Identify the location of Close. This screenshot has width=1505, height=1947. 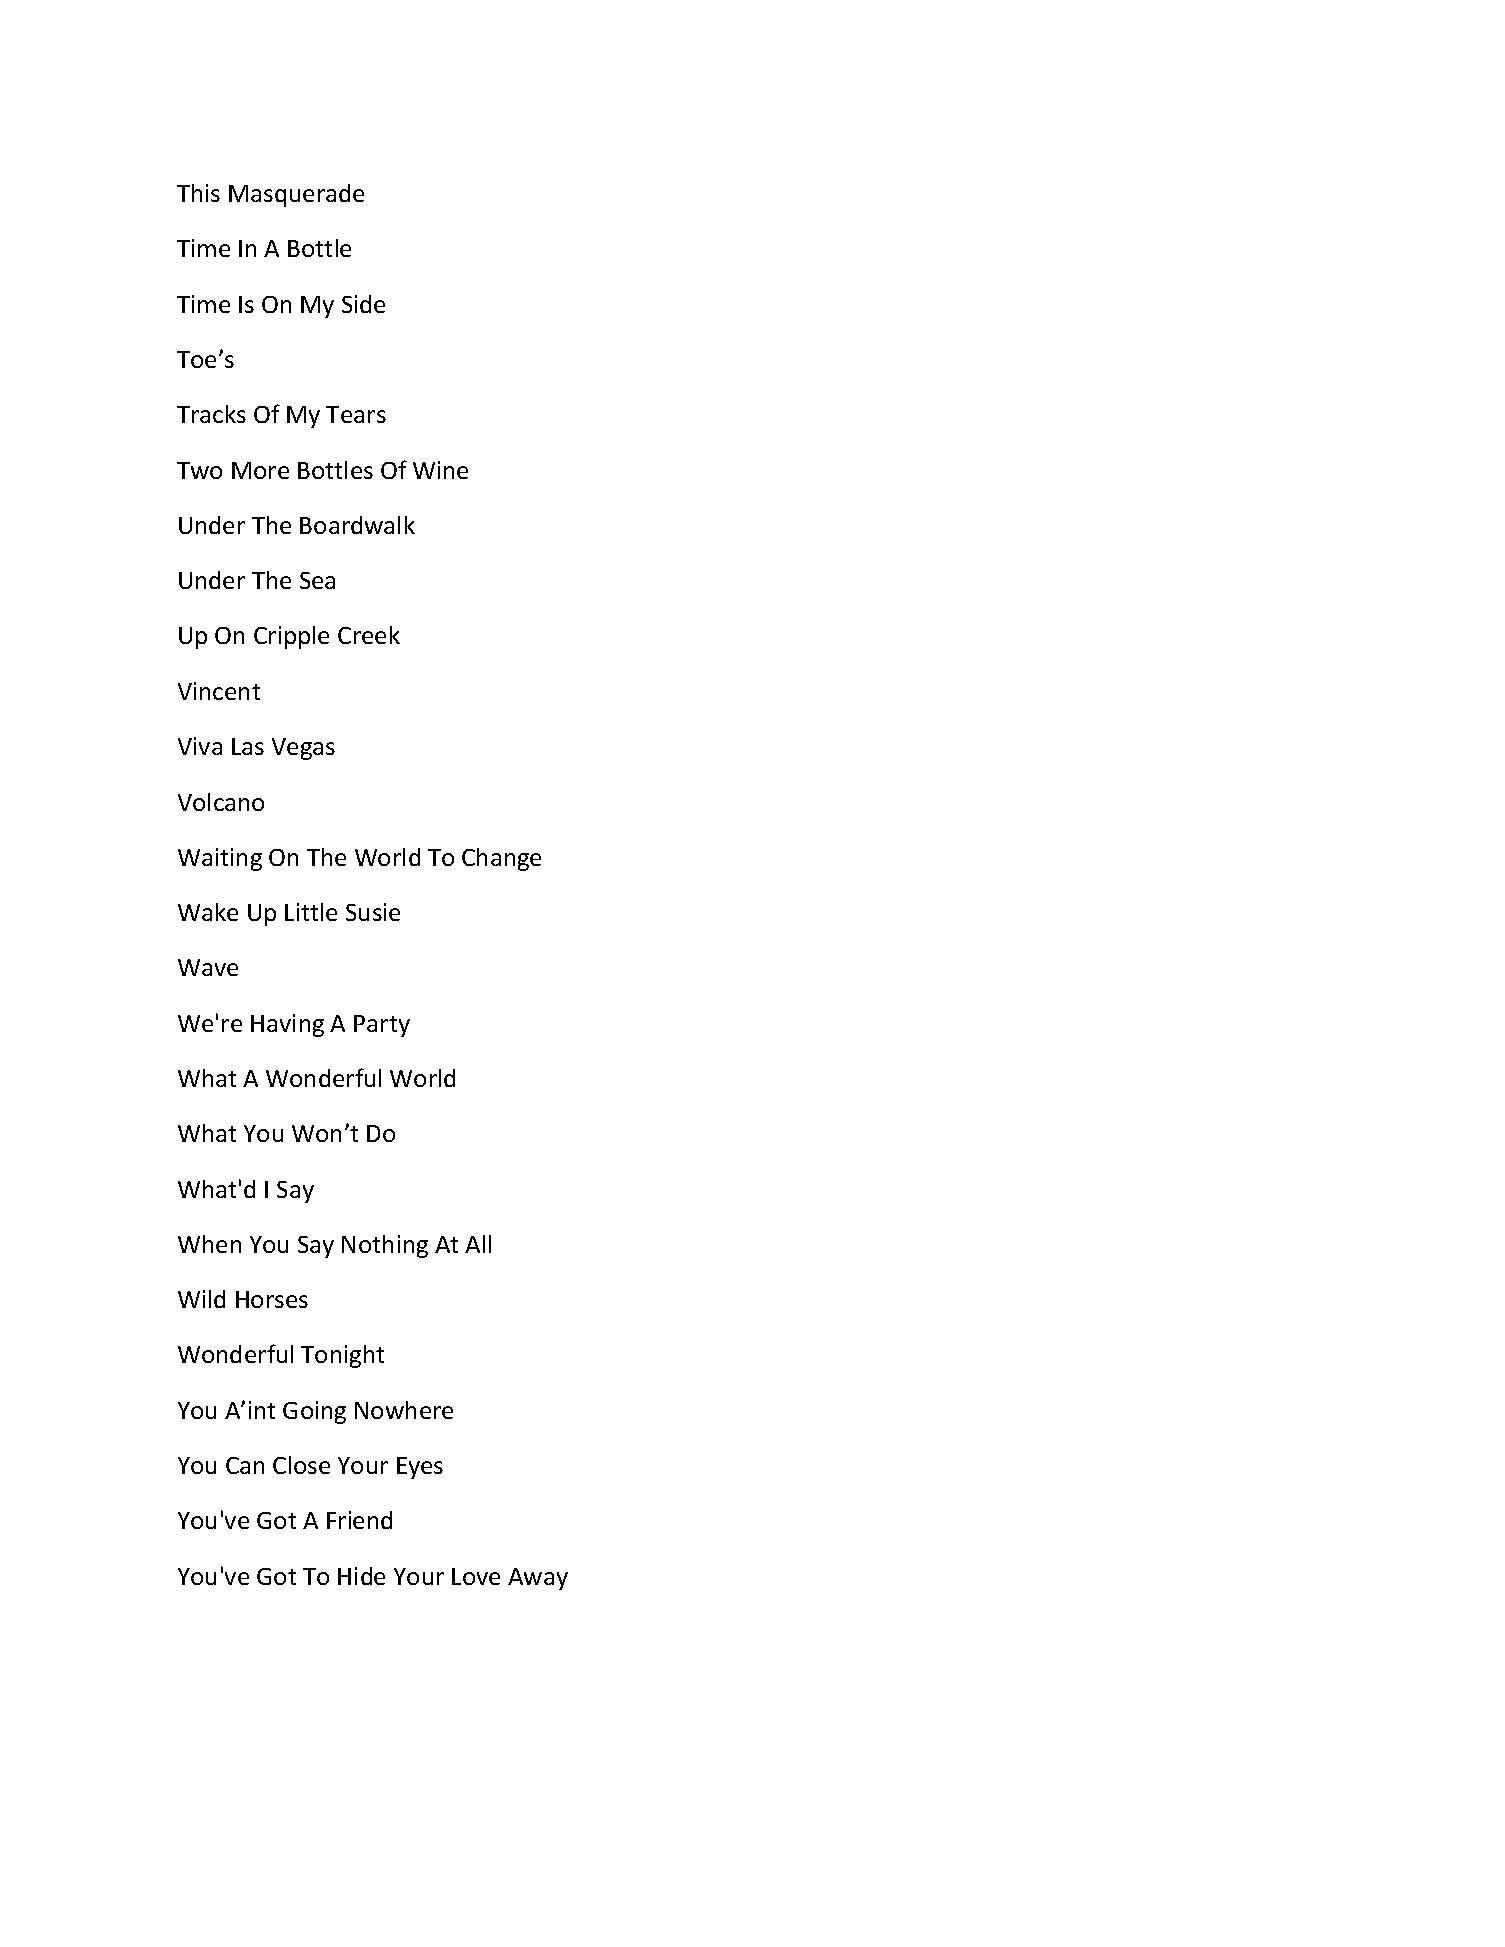
(301, 1465).
